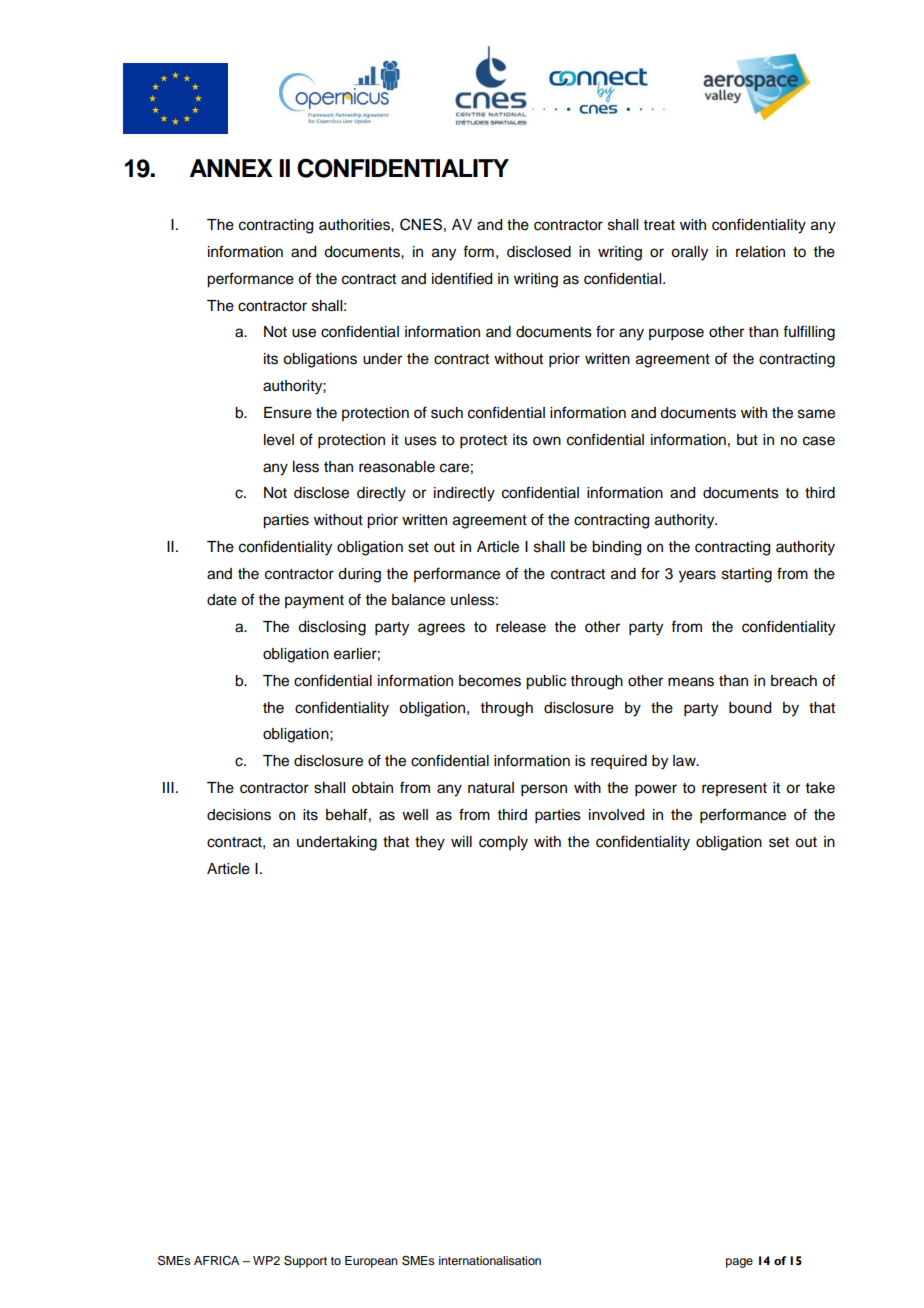  I want to click on relation, so click(760, 252).
